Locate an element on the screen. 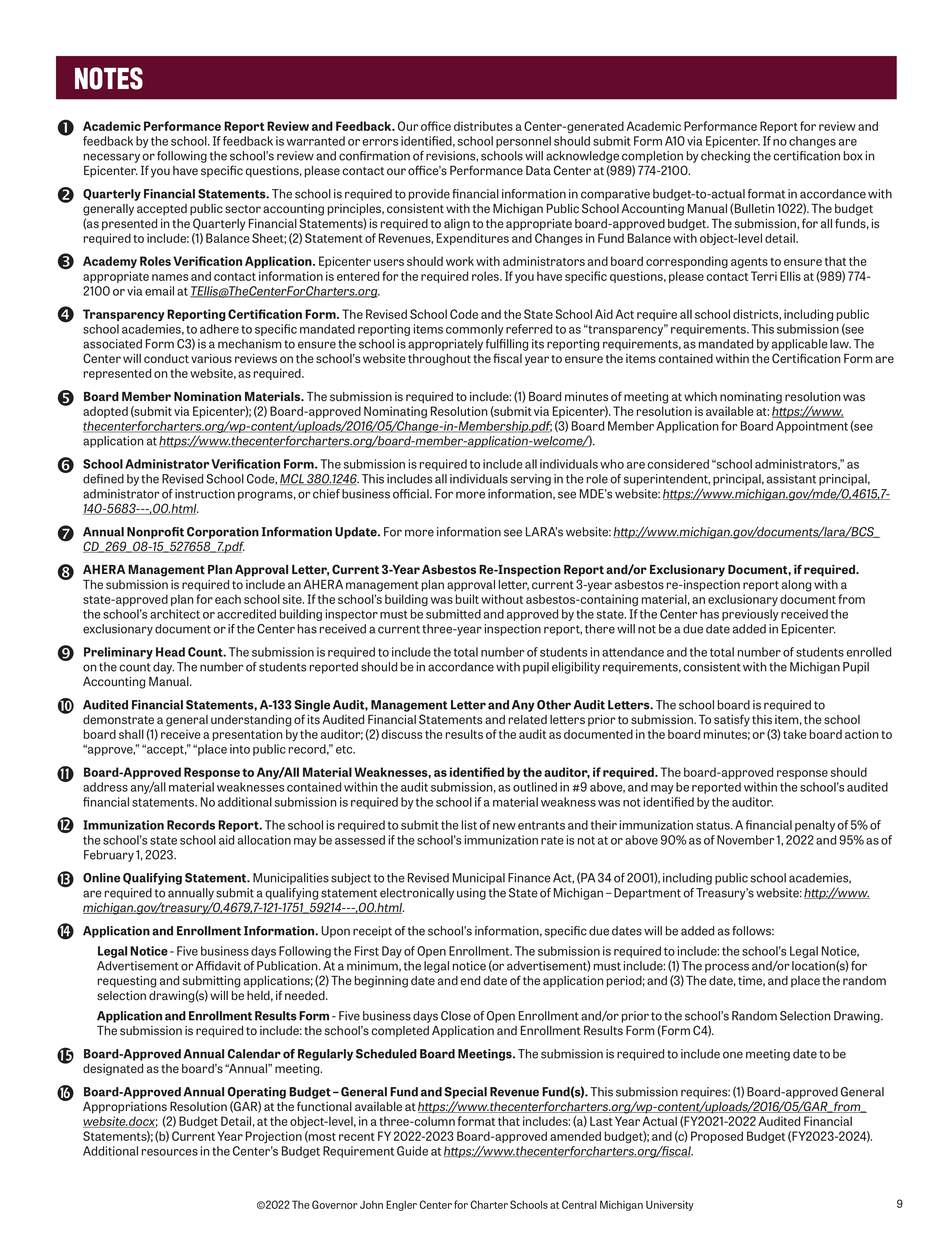  distributes is located at coordinates (483, 126).
